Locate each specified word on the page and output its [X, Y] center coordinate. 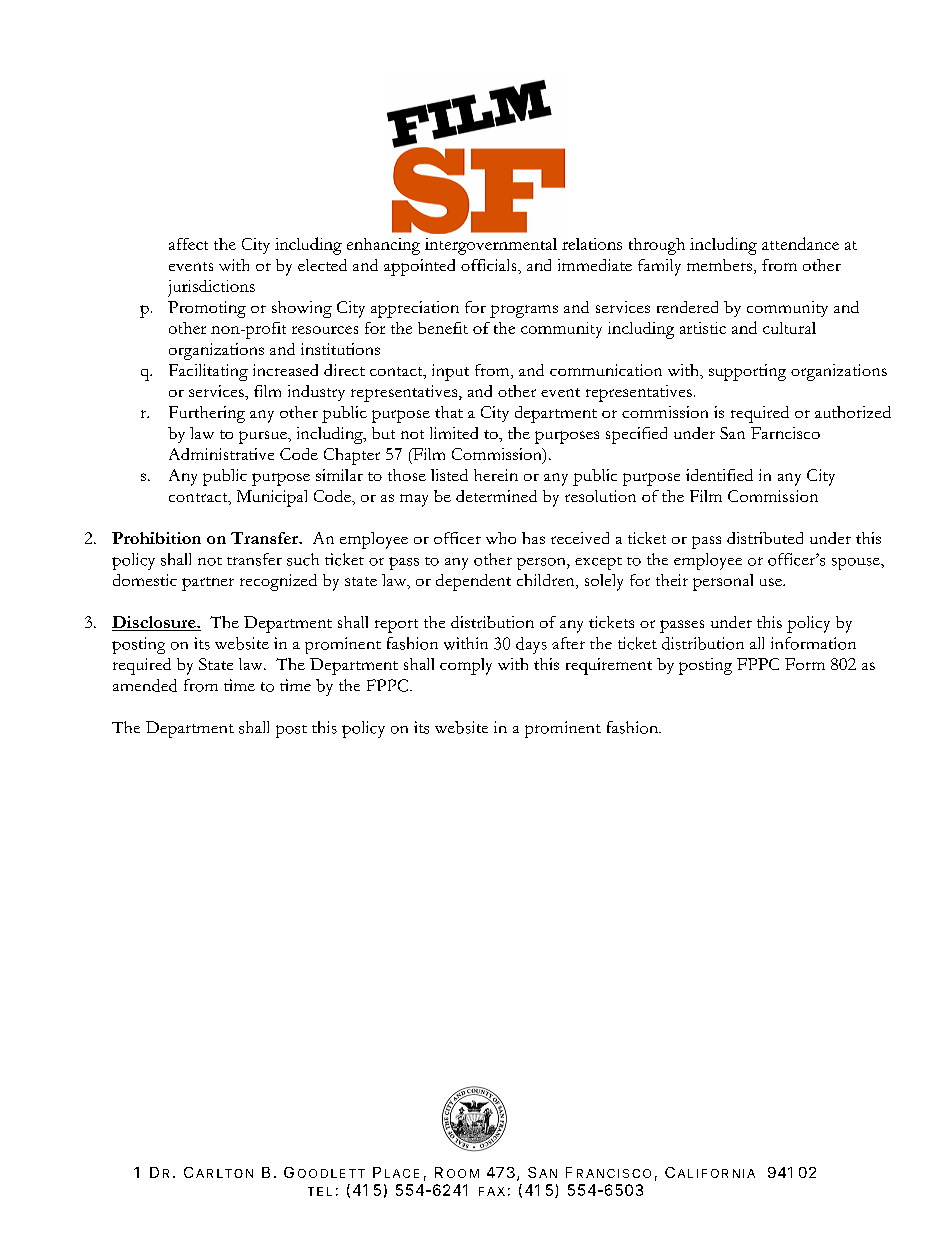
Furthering [207, 414]
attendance [800, 243]
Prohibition [156, 538]
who [501, 538]
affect [188, 244]
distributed [765, 538]
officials [490, 265]
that [449, 412]
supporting [747, 372]
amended [145, 685]
